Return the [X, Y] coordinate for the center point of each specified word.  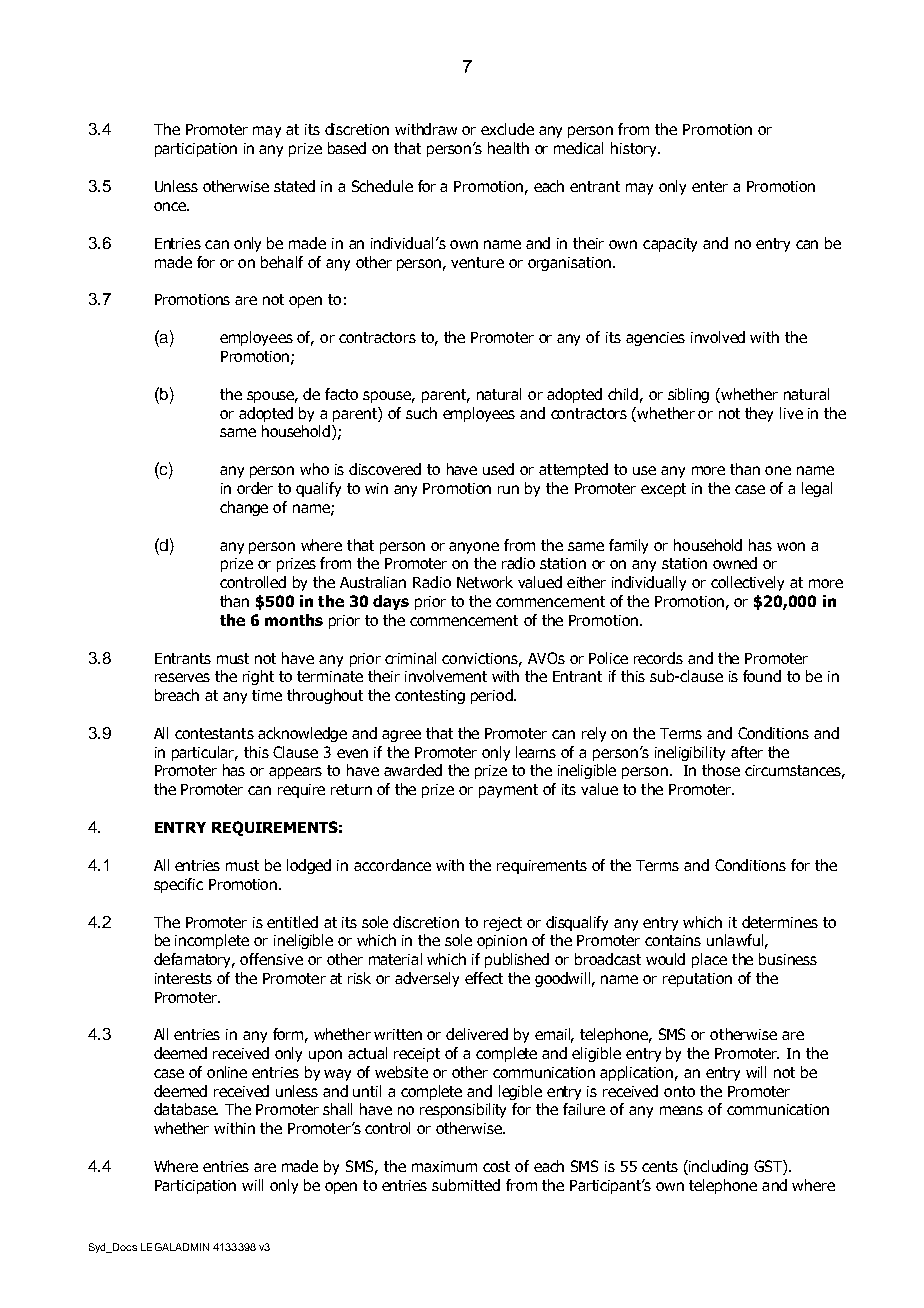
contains [673, 940]
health [508, 148]
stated [294, 186]
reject [503, 924]
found [762, 676]
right [258, 677]
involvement [446, 676]
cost [496, 1166]
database [186, 1109]
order [255, 488]
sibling [688, 395]
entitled [292, 922]
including [717, 1167]
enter [710, 186]
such [421, 413]
